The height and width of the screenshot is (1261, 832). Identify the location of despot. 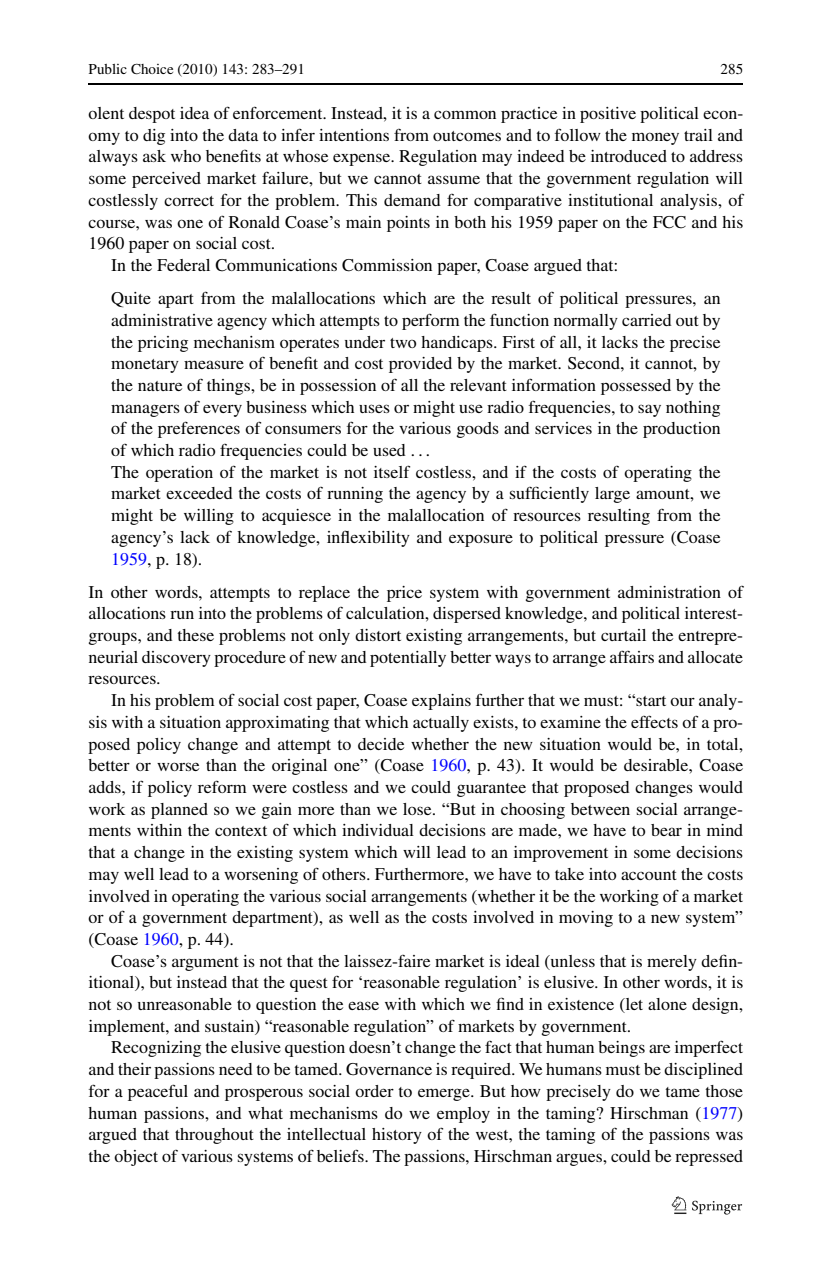
(152, 115).
